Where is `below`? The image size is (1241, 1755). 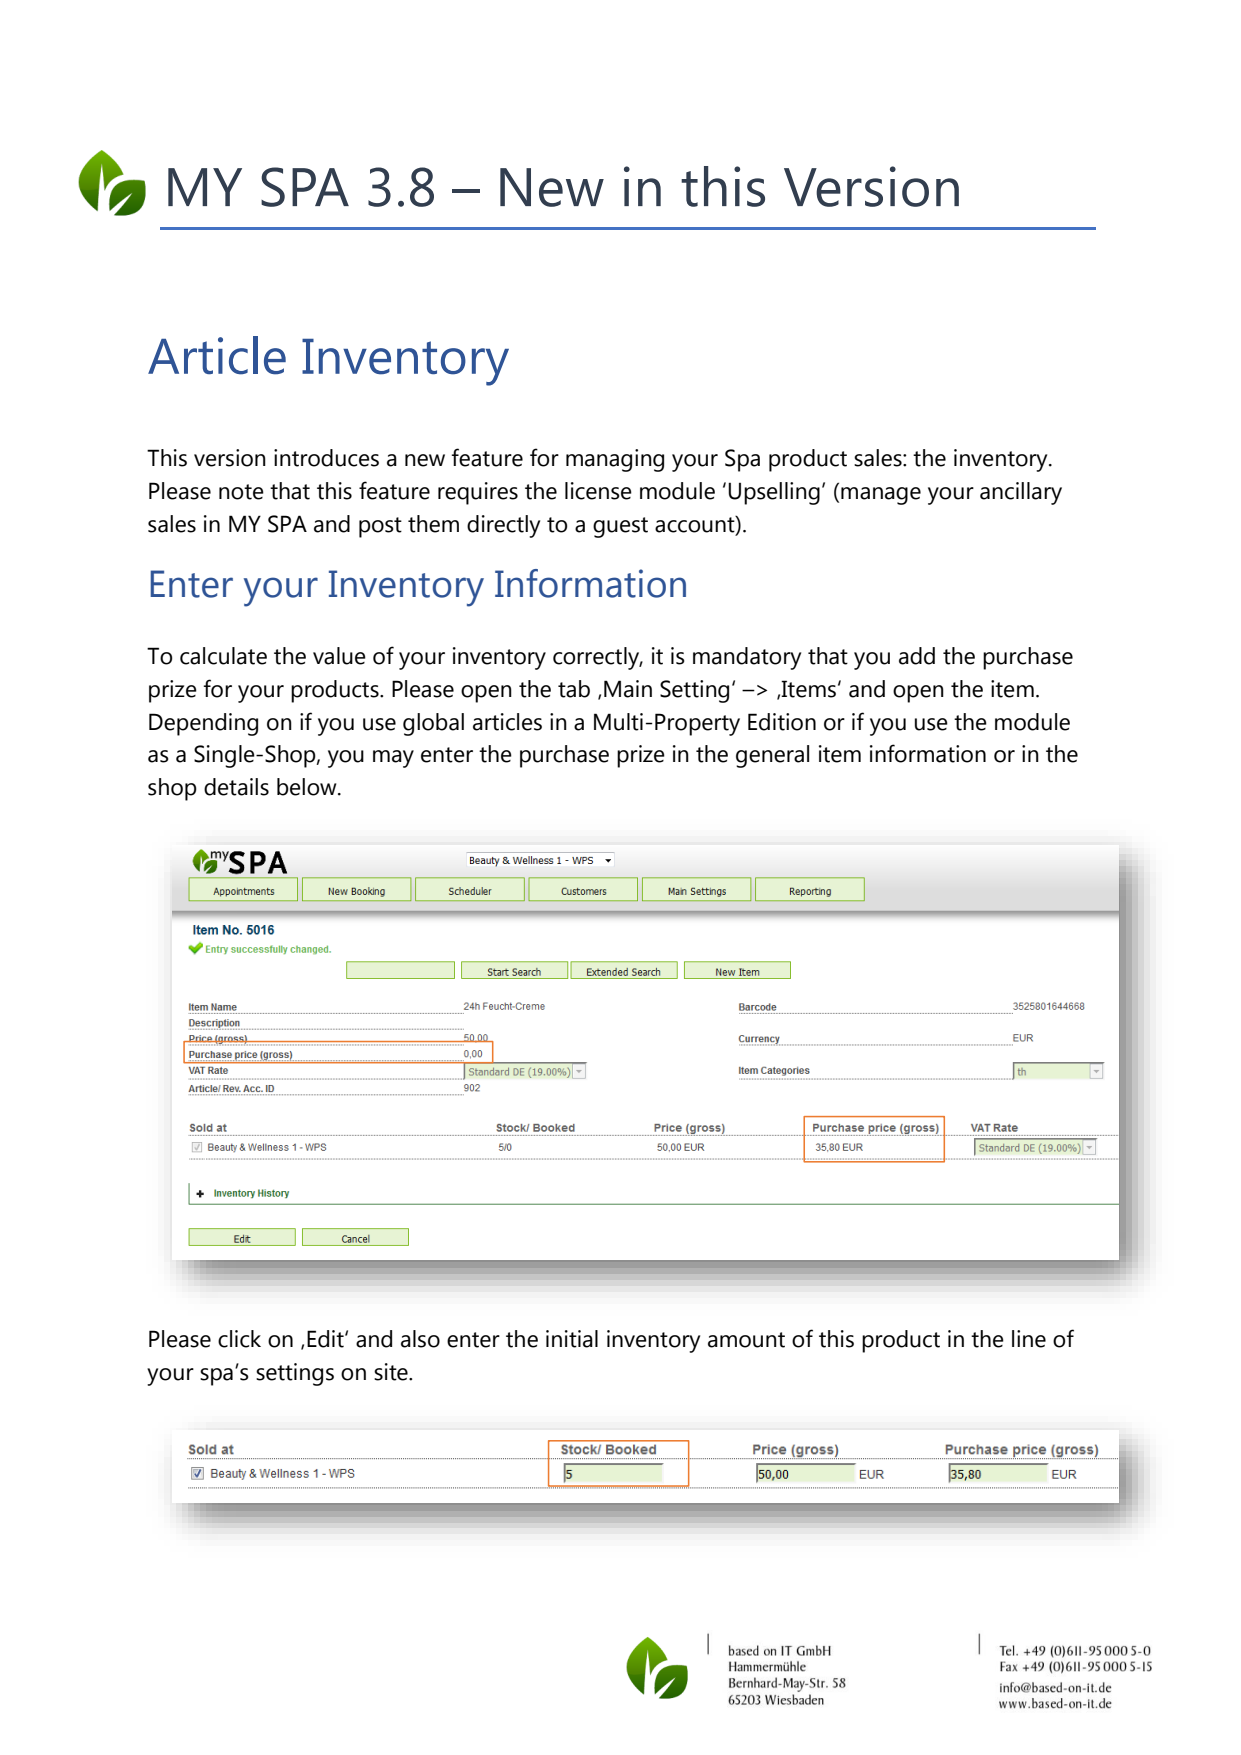 below is located at coordinates (308, 787).
